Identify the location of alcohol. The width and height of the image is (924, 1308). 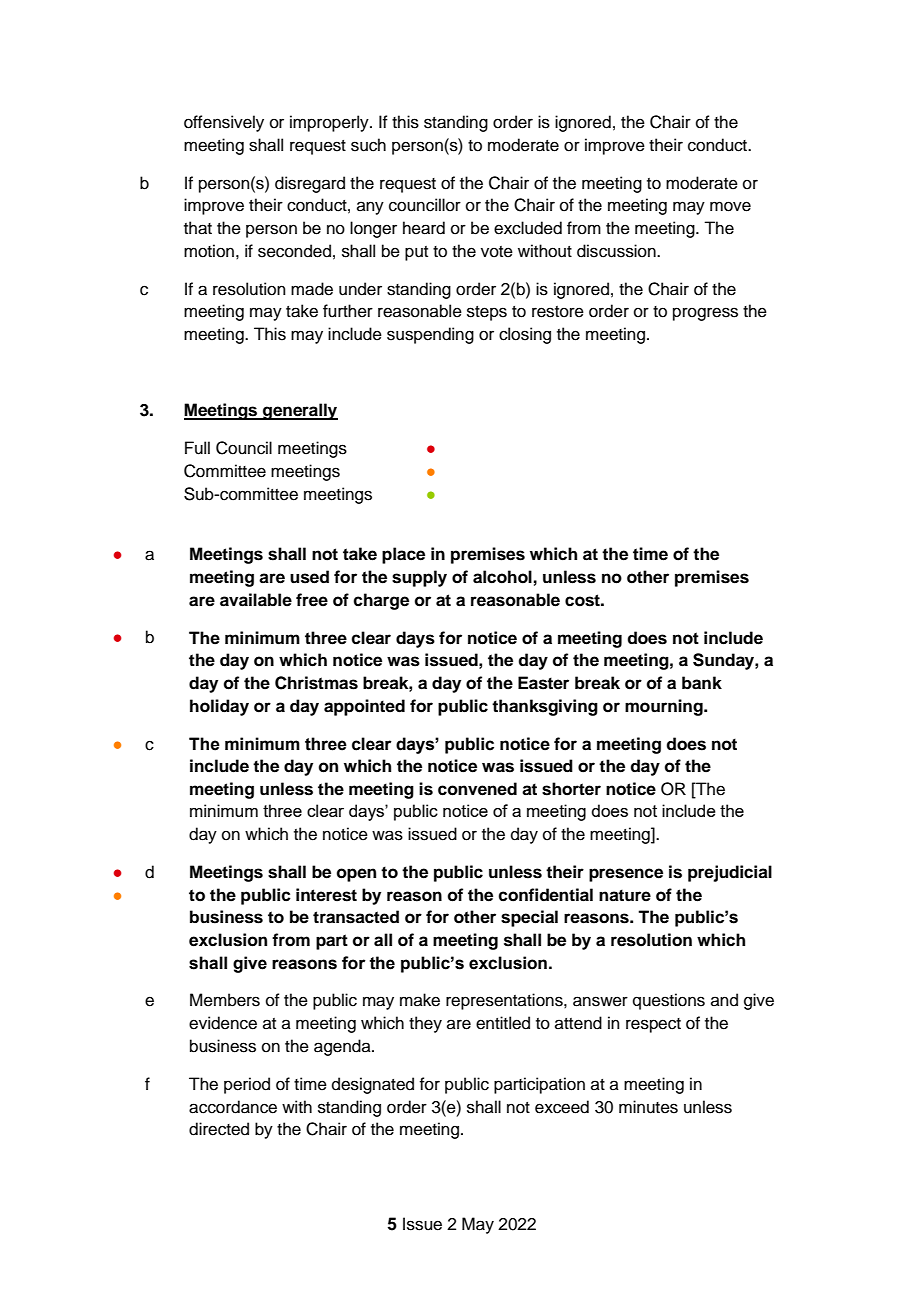
(502, 577).
